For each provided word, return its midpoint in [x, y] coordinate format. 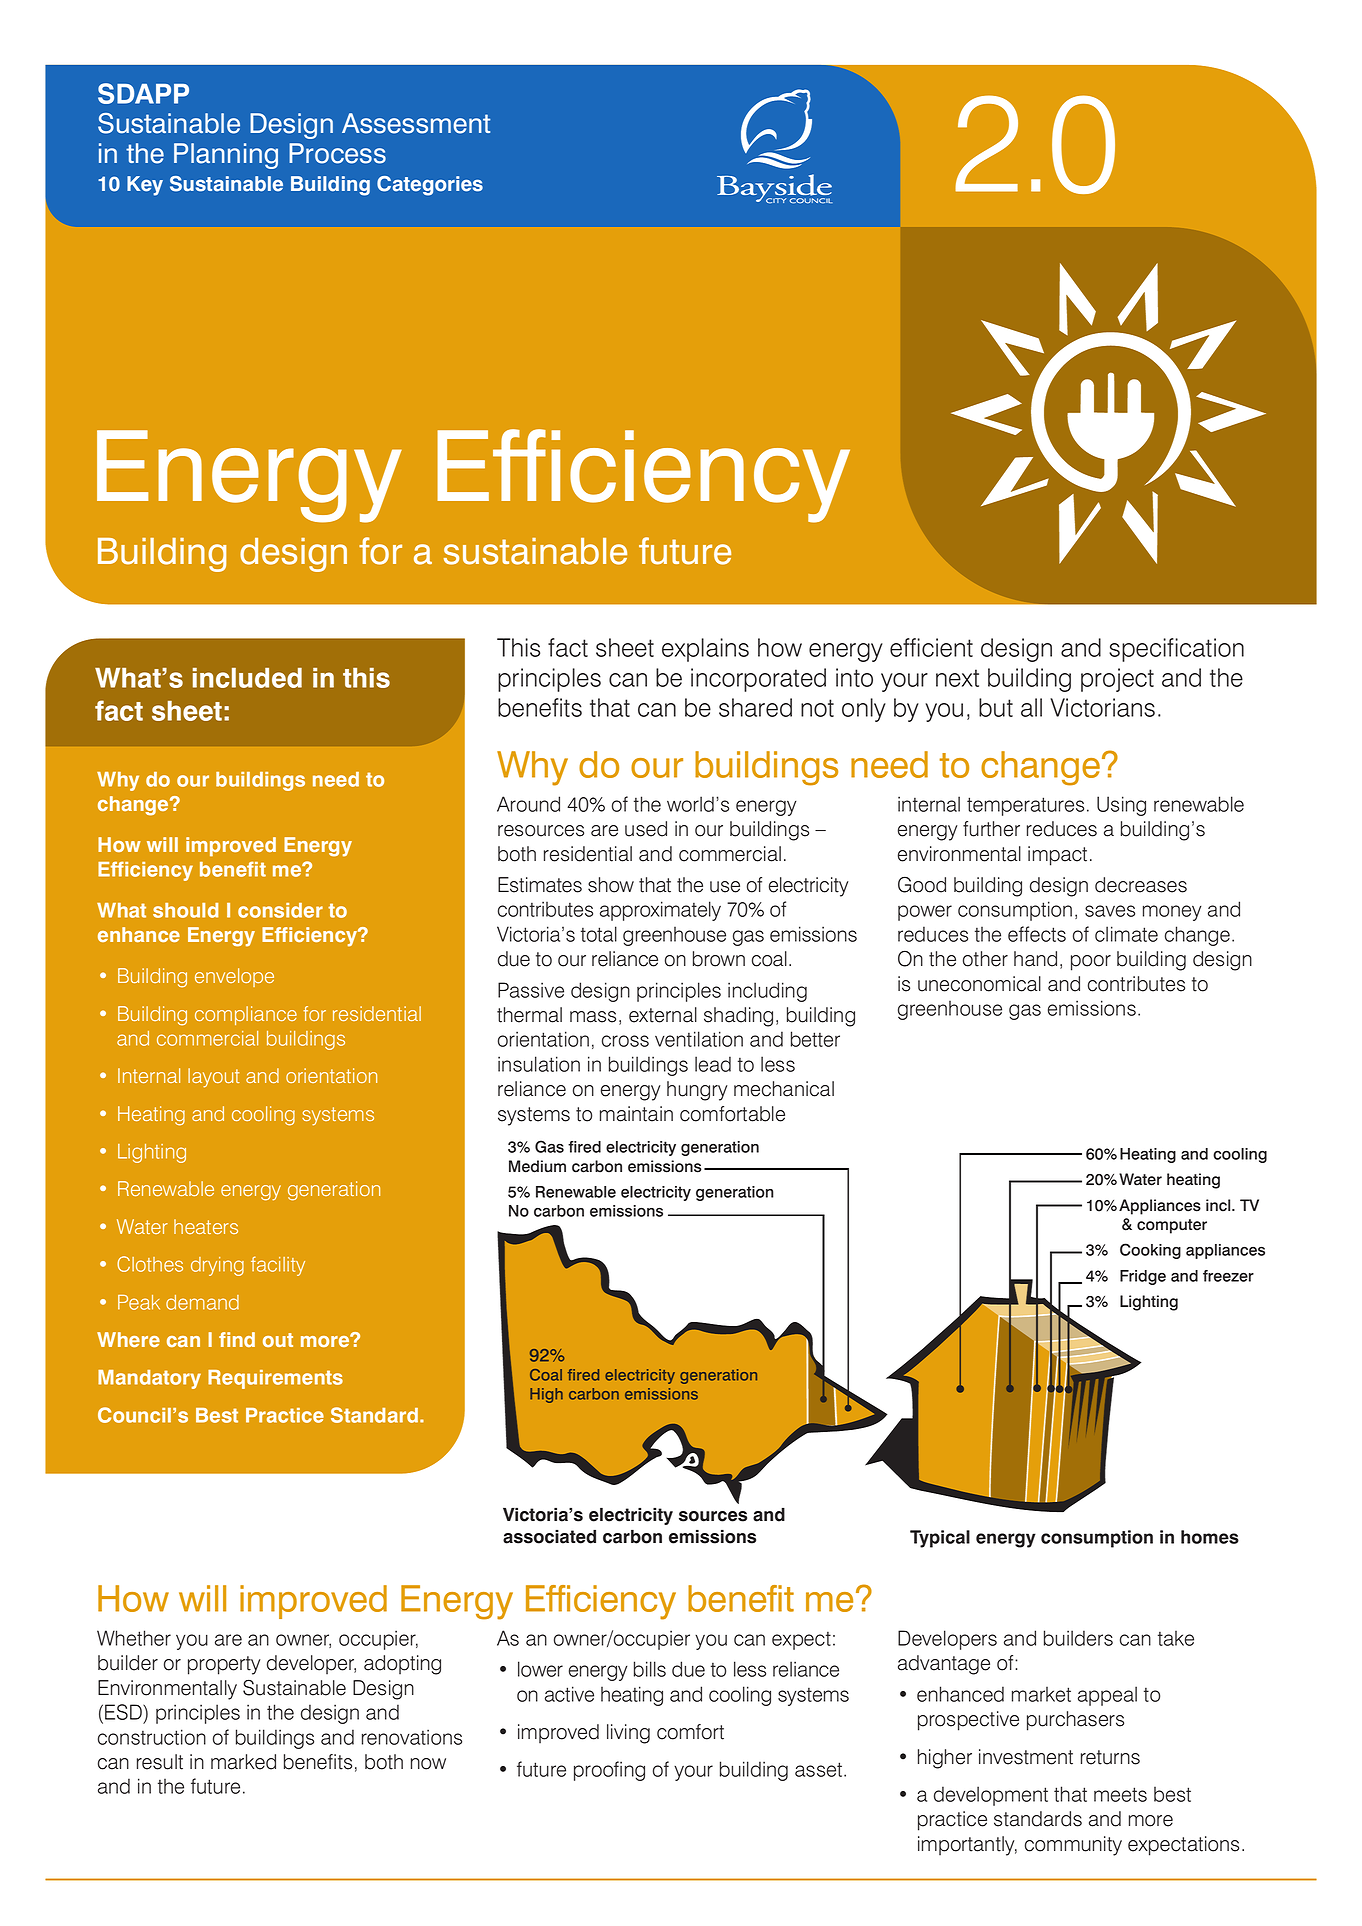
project [1117, 680]
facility [278, 1266]
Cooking [1150, 1251]
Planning [226, 156]
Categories [430, 186]
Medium [537, 1166]
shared [755, 707]
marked [243, 1762]
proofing [609, 1771]
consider [280, 910]
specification [1176, 650]
